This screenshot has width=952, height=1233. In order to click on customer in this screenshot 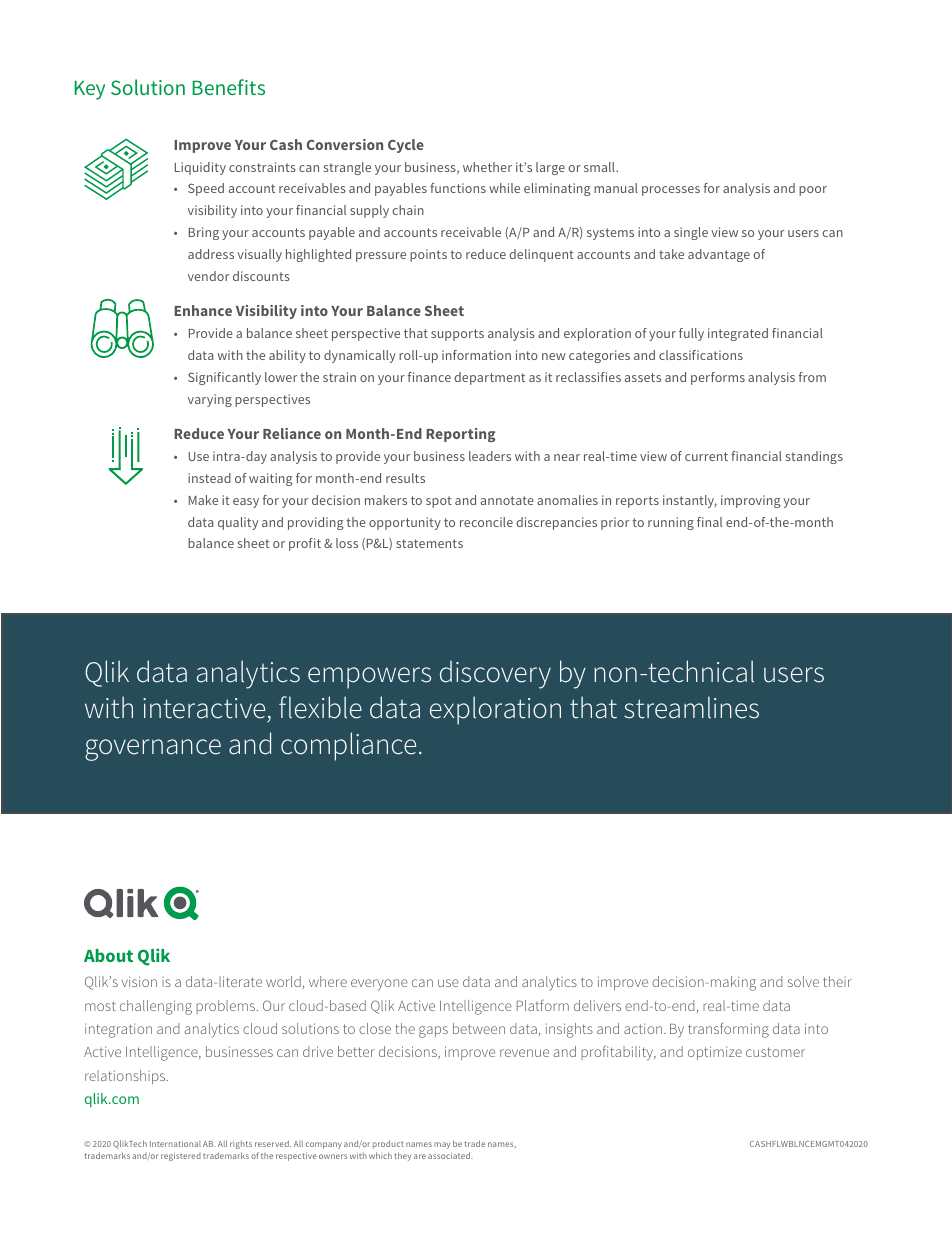, I will do `click(775, 1052)`.
